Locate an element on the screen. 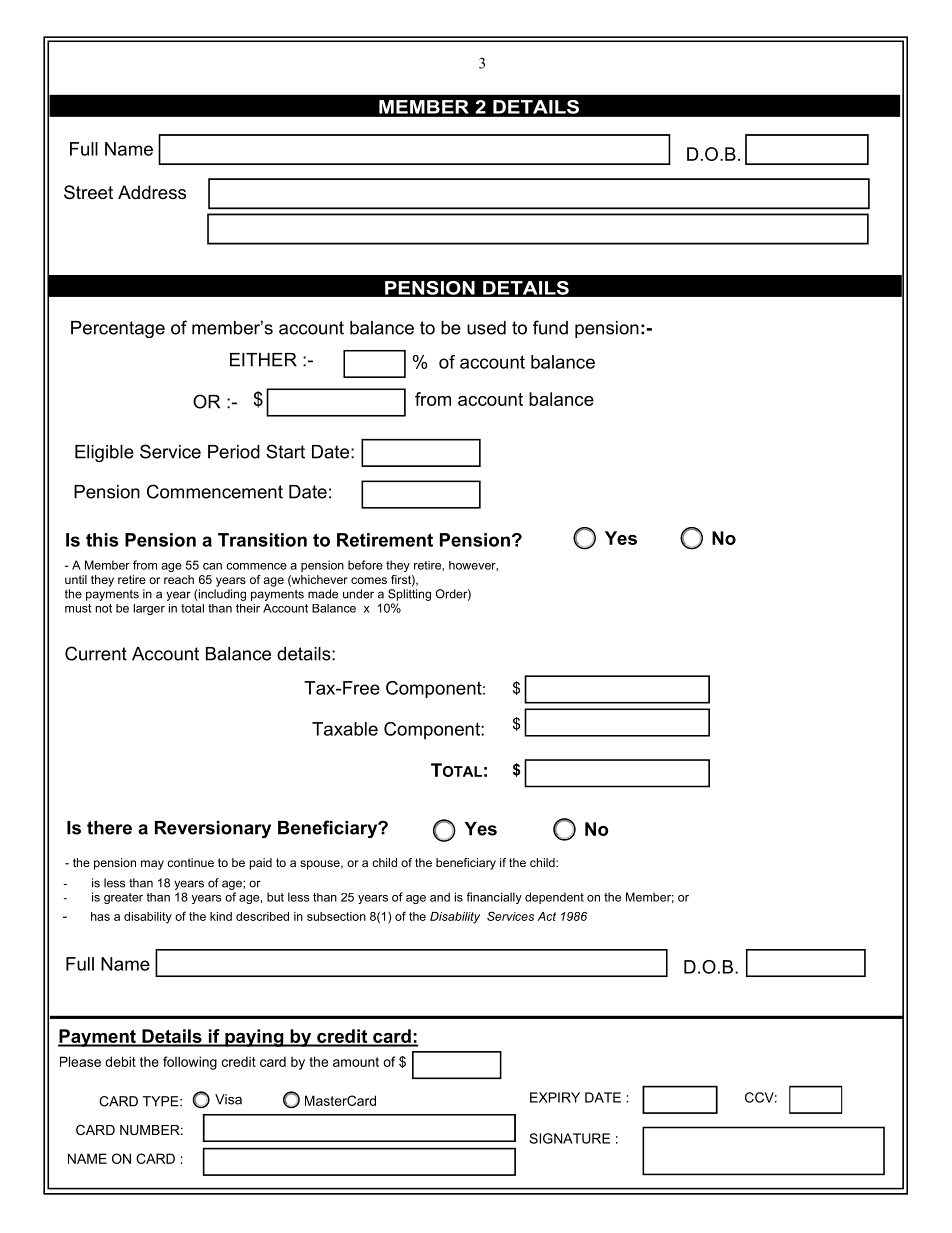 The image size is (952, 1233). subsection is located at coordinates (336, 916).
